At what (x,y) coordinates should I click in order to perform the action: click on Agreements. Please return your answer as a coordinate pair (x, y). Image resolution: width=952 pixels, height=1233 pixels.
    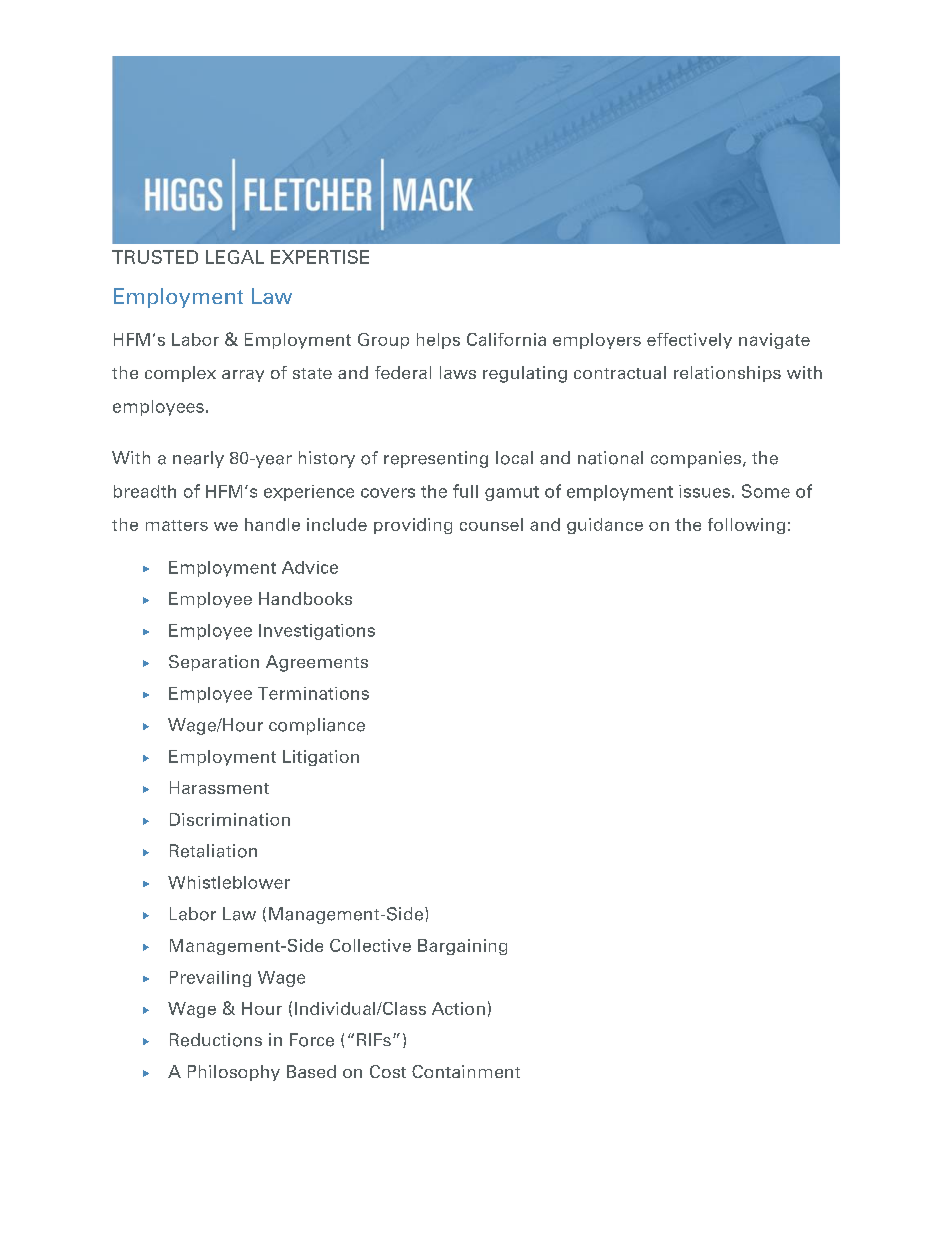
    Looking at the image, I should click on (317, 663).
